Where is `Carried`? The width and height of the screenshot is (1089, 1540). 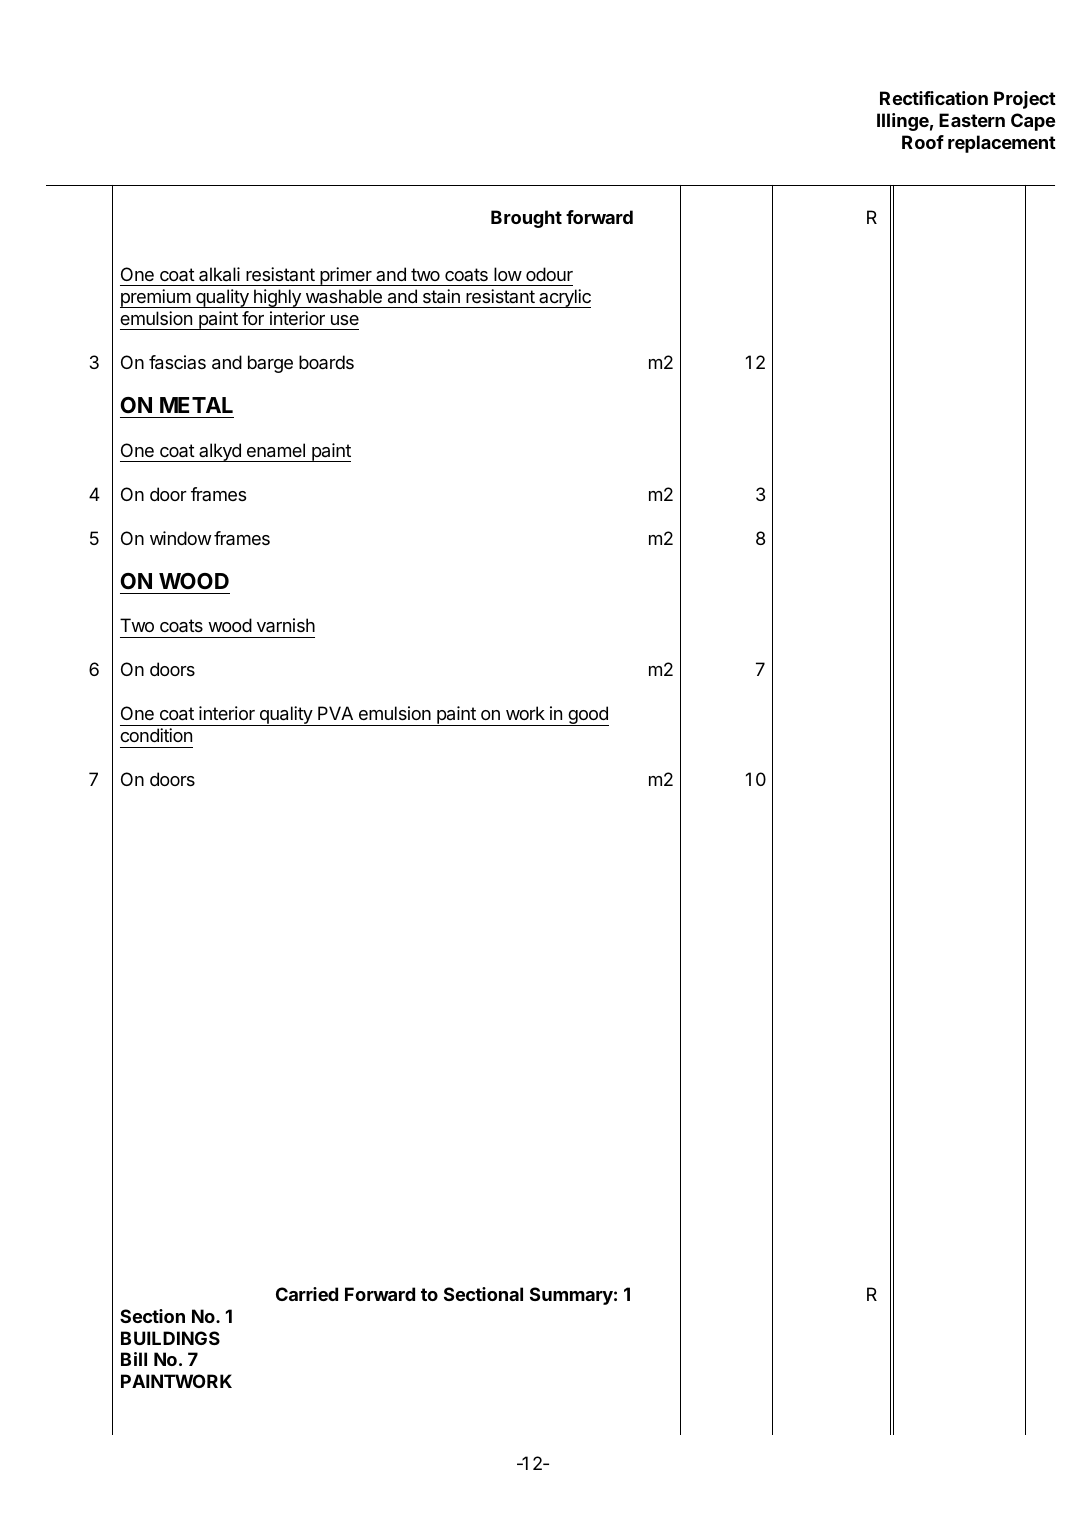 Carried is located at coordinates (307, 1294).
